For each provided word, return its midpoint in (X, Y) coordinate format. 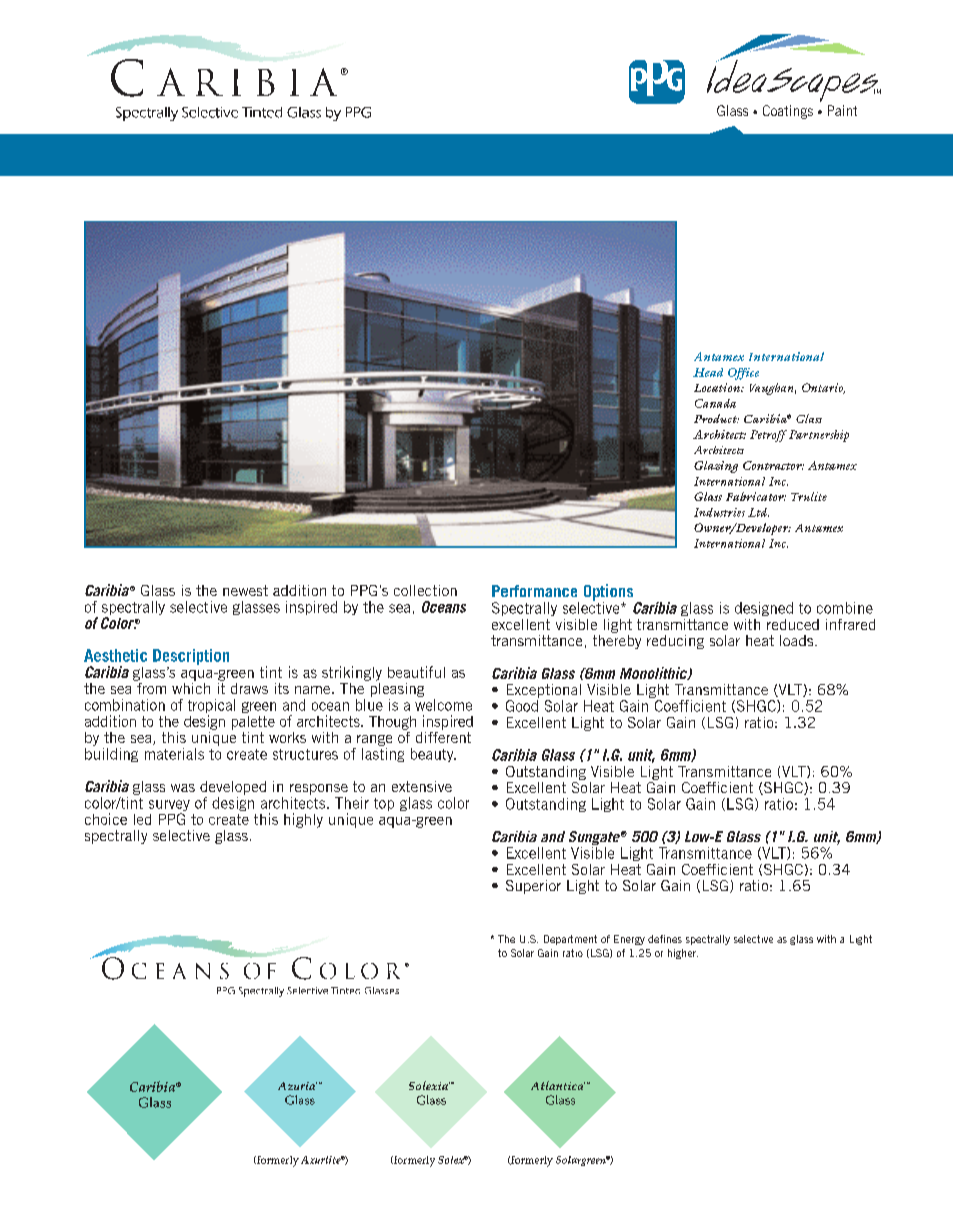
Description (191, 657)
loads (798, 640)
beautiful (416, 672)
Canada (715, 403)
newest (245, 590)
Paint (842, 110)
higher (683, 954)
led (142, 819)
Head (708, 372)
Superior (533, 887)
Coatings (788, 112)
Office (743, 374)
